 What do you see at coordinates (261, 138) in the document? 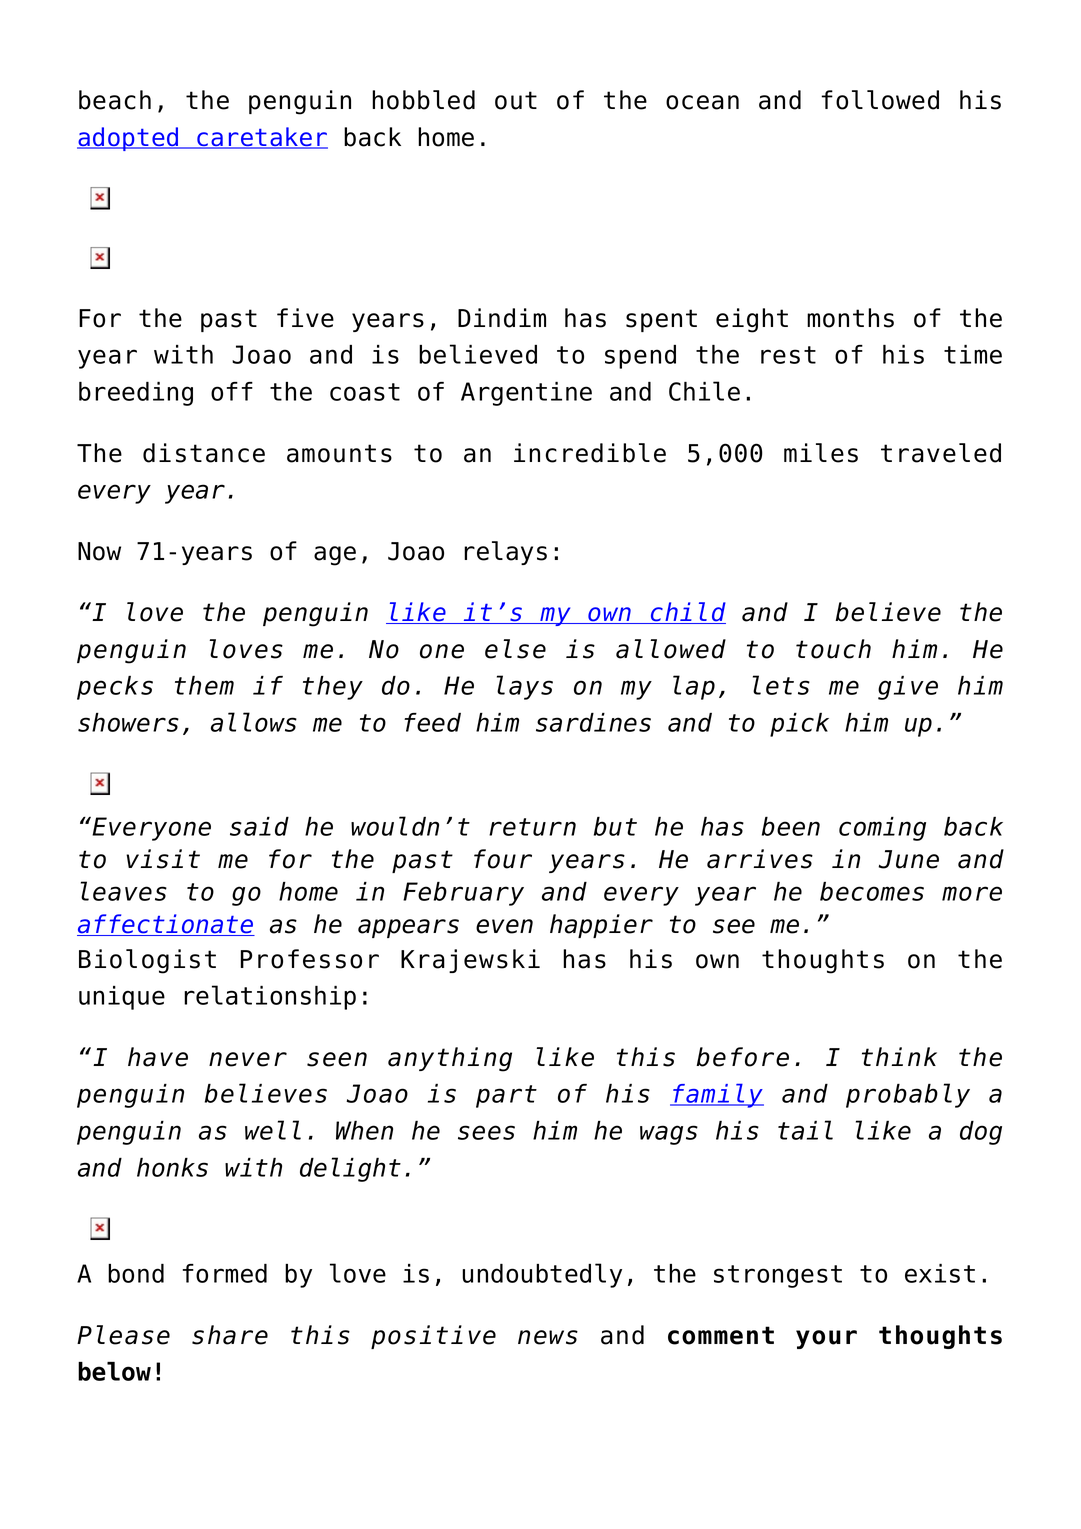
I see `caretaker` at bounding box center [261, 138].
